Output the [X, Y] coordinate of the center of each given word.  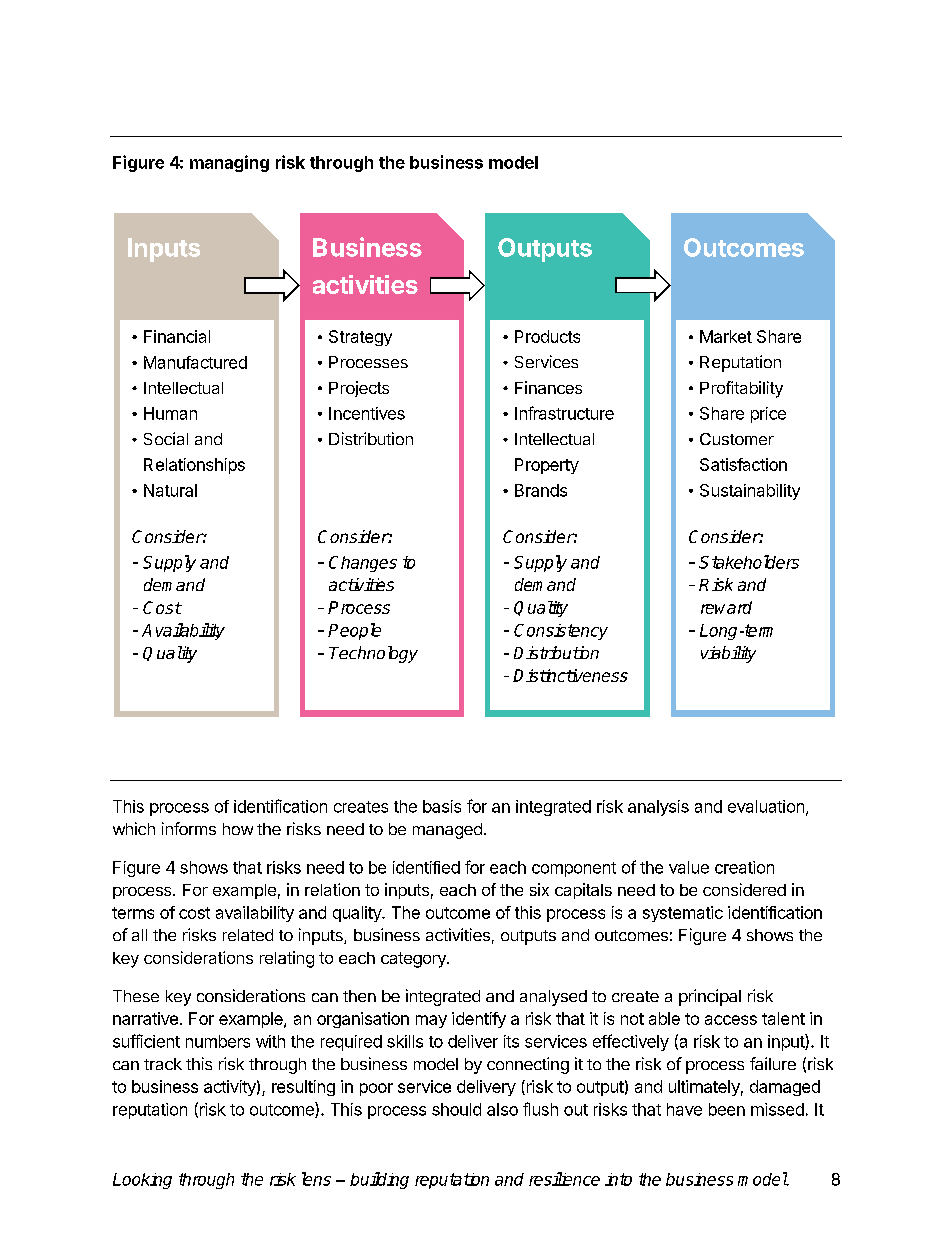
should [456, 1109]
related [248, 935]
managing [229, 163]
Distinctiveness [570, 675]
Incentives [367, 413]
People [354, 631]
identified [426, 867]
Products [547, 336]
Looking [142, 1181]
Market [726, 336]
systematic [683, 914]
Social [166, 438]
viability [728, 654]
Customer [737, 439]
